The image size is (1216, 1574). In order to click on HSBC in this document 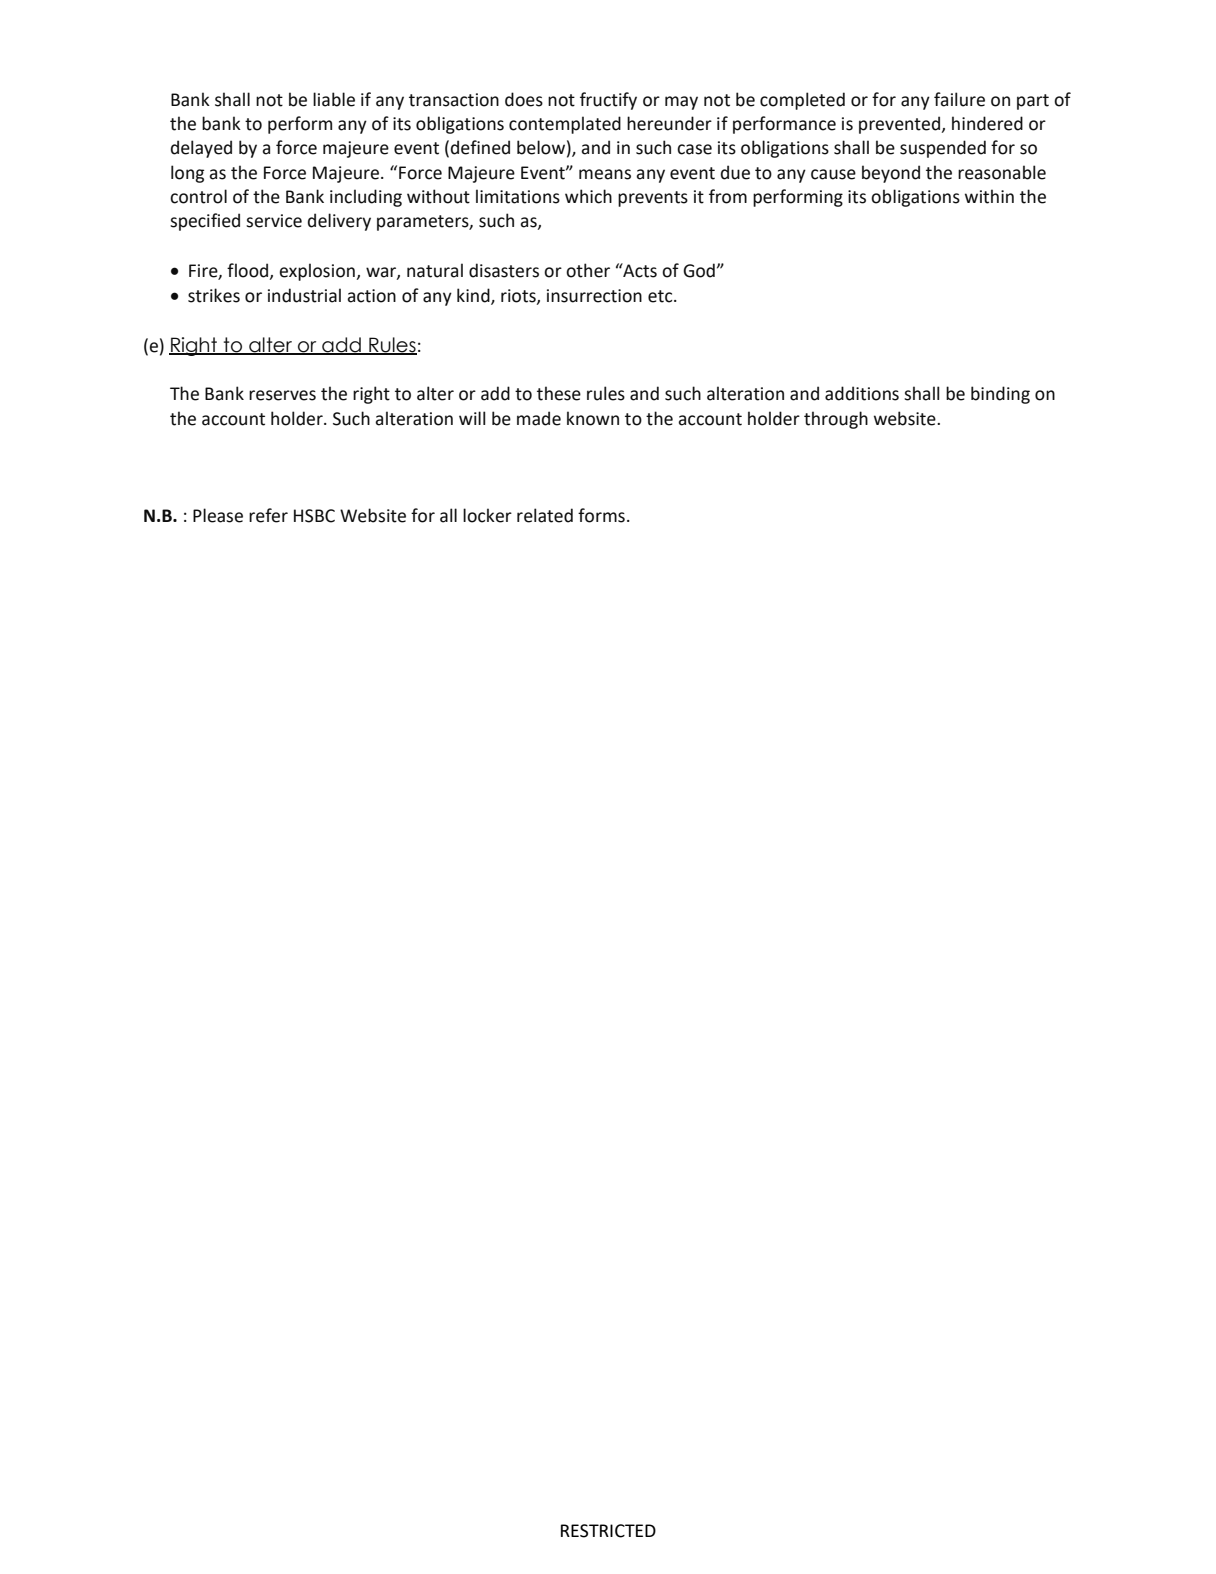, I will do `click(314, 516)`.
